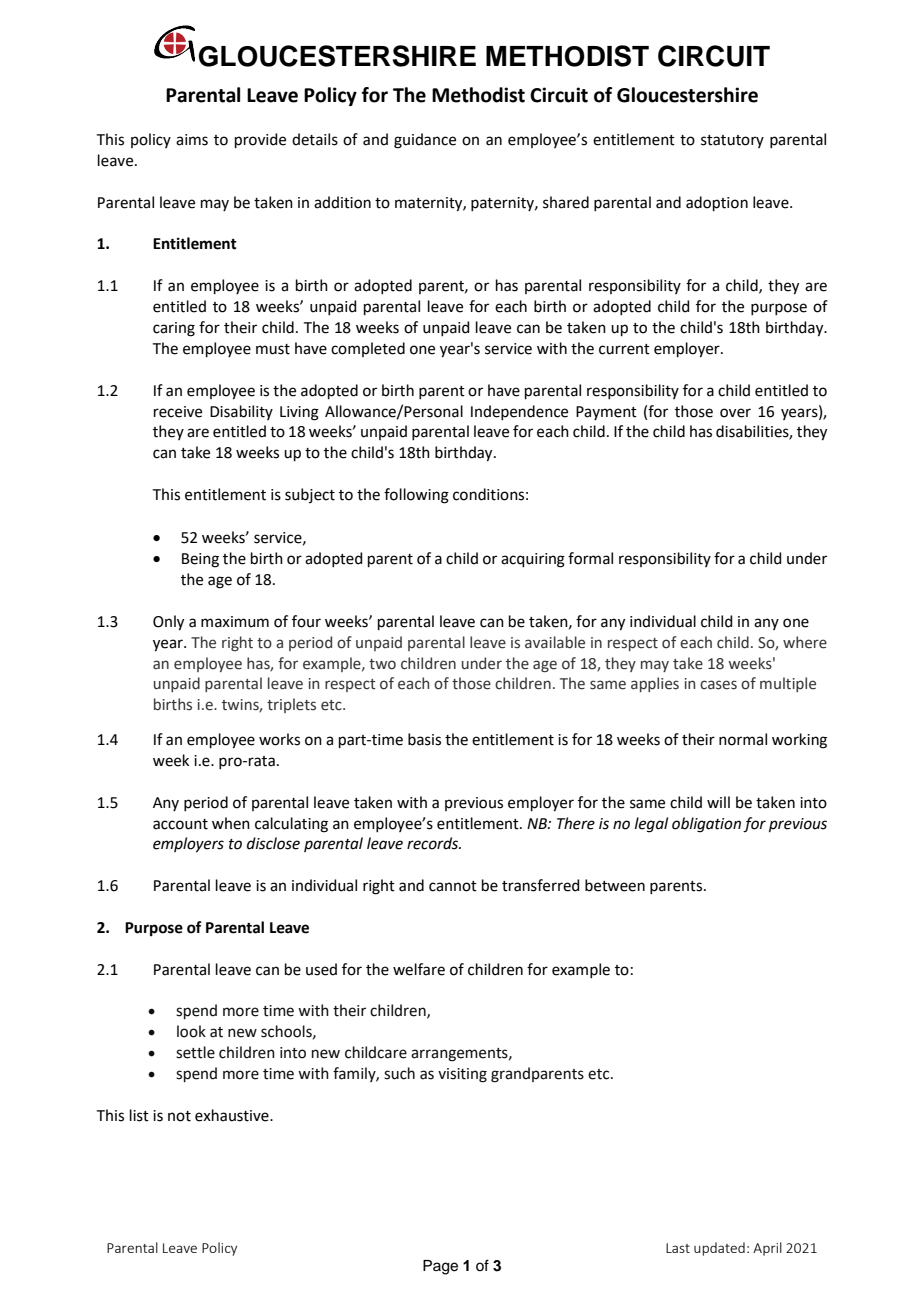 This page has width=924, height=1308. I want to click on guidance, so click(425, 141).
